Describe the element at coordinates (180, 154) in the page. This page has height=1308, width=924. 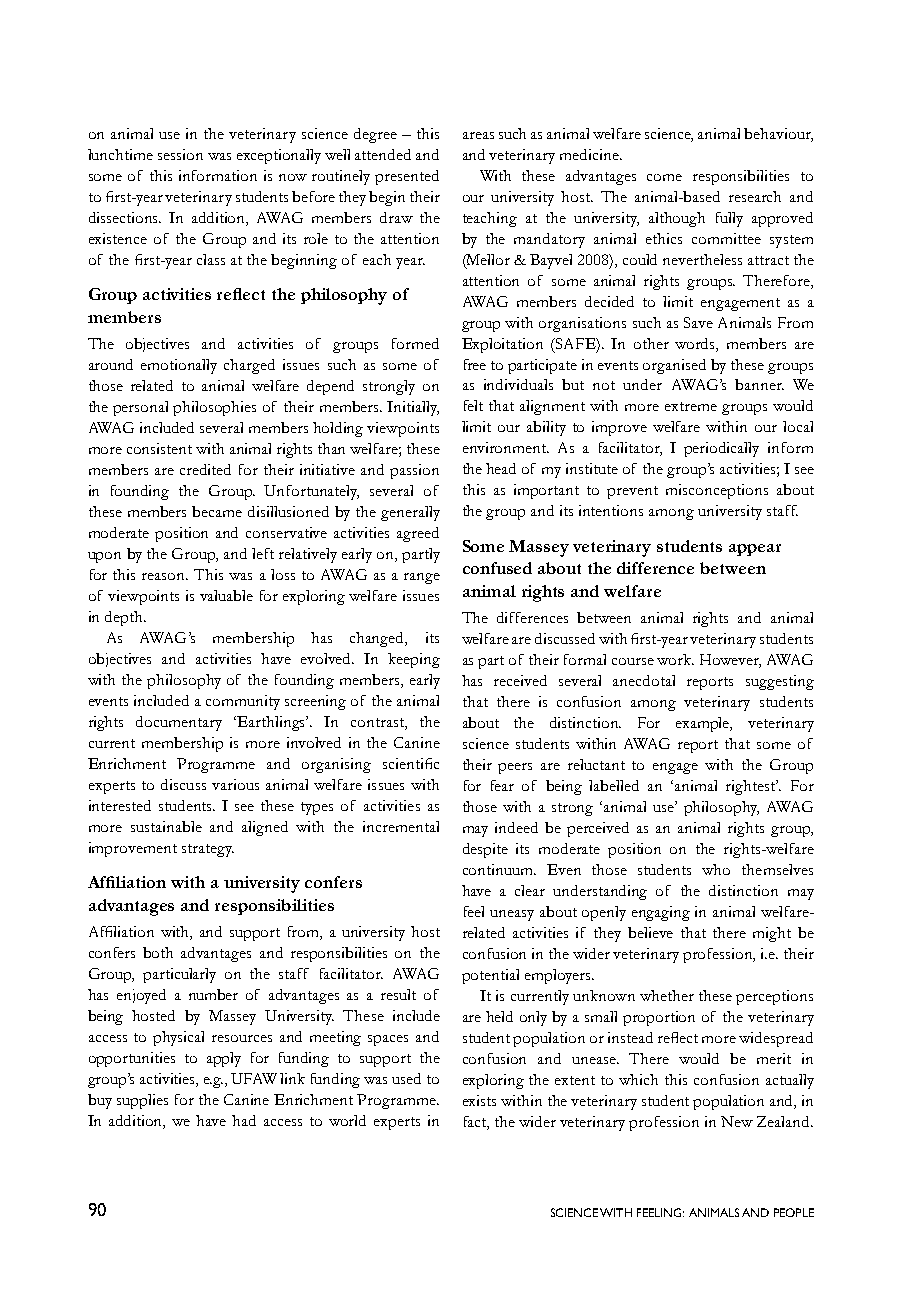
I see `session` at that location.
